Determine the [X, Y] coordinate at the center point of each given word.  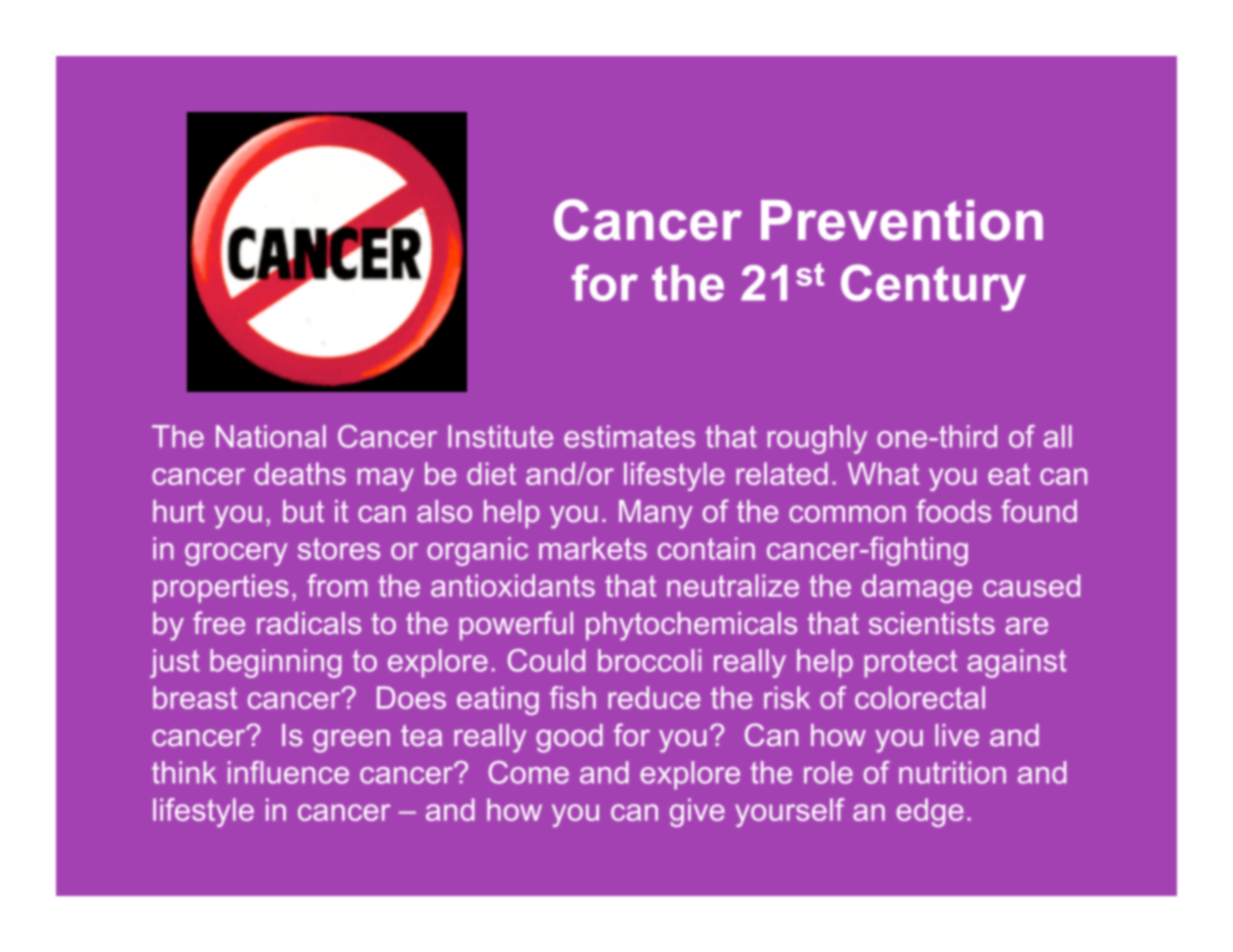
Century [933, 287]
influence [288, 772]
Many [656, 514]
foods [953, 511]
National [271, 436]
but [303, 511]
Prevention [902, 220]
